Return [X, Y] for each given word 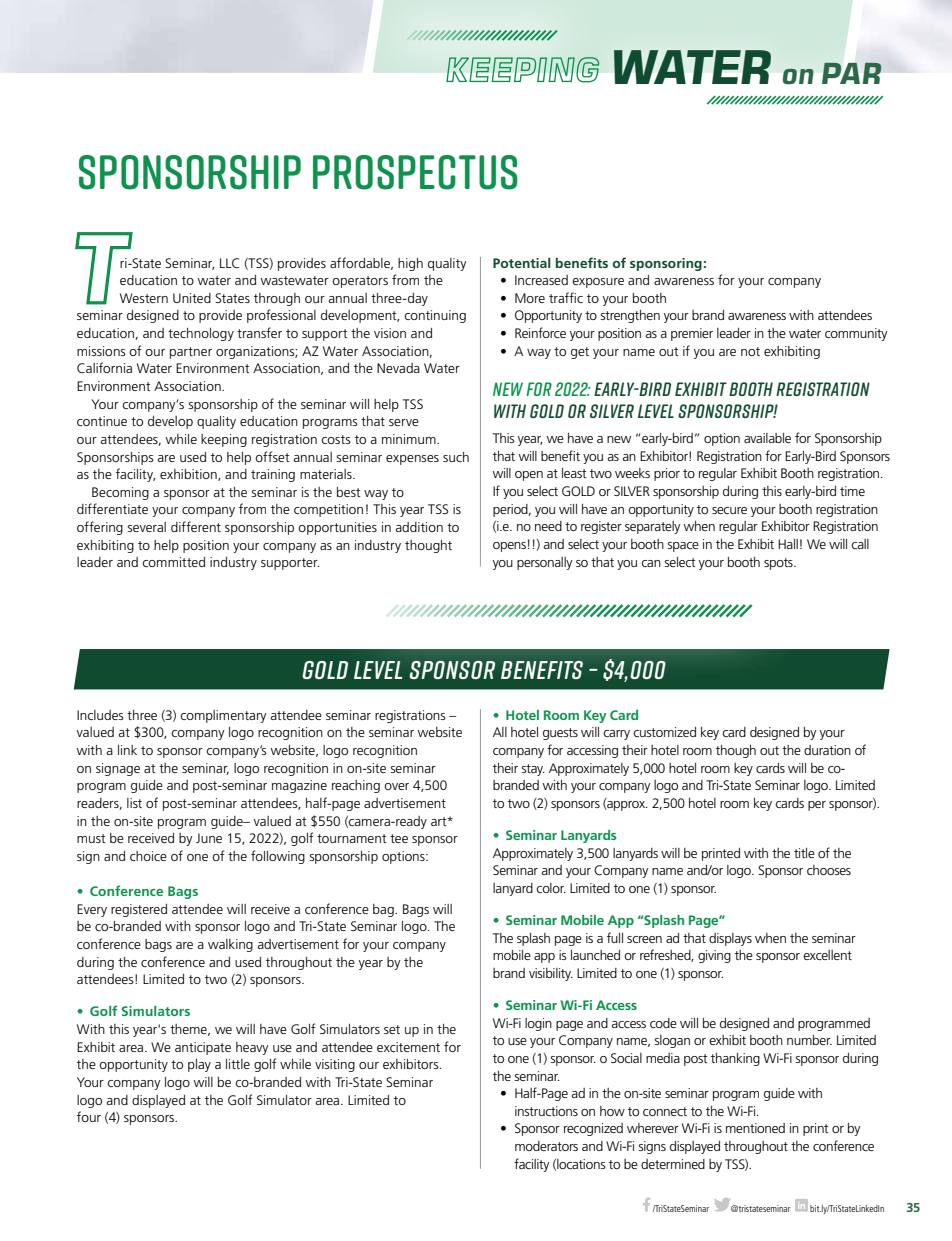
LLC [229, 263]
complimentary [223, 716]
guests [560, 734]
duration [827, 750]
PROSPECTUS [415, 172]
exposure [598, 283]
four [89, 1116]
